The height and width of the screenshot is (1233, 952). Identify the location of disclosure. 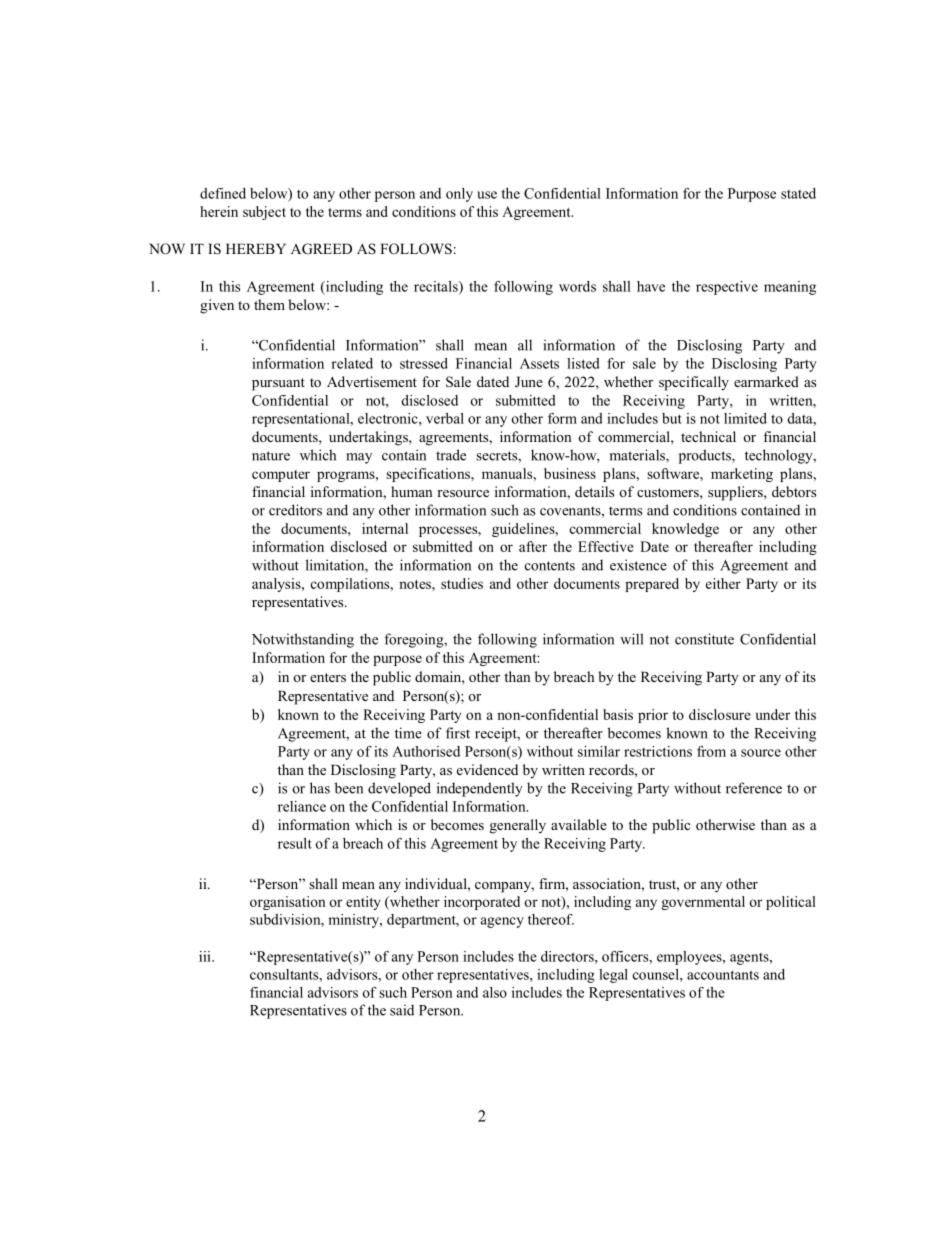
(720, 714).
